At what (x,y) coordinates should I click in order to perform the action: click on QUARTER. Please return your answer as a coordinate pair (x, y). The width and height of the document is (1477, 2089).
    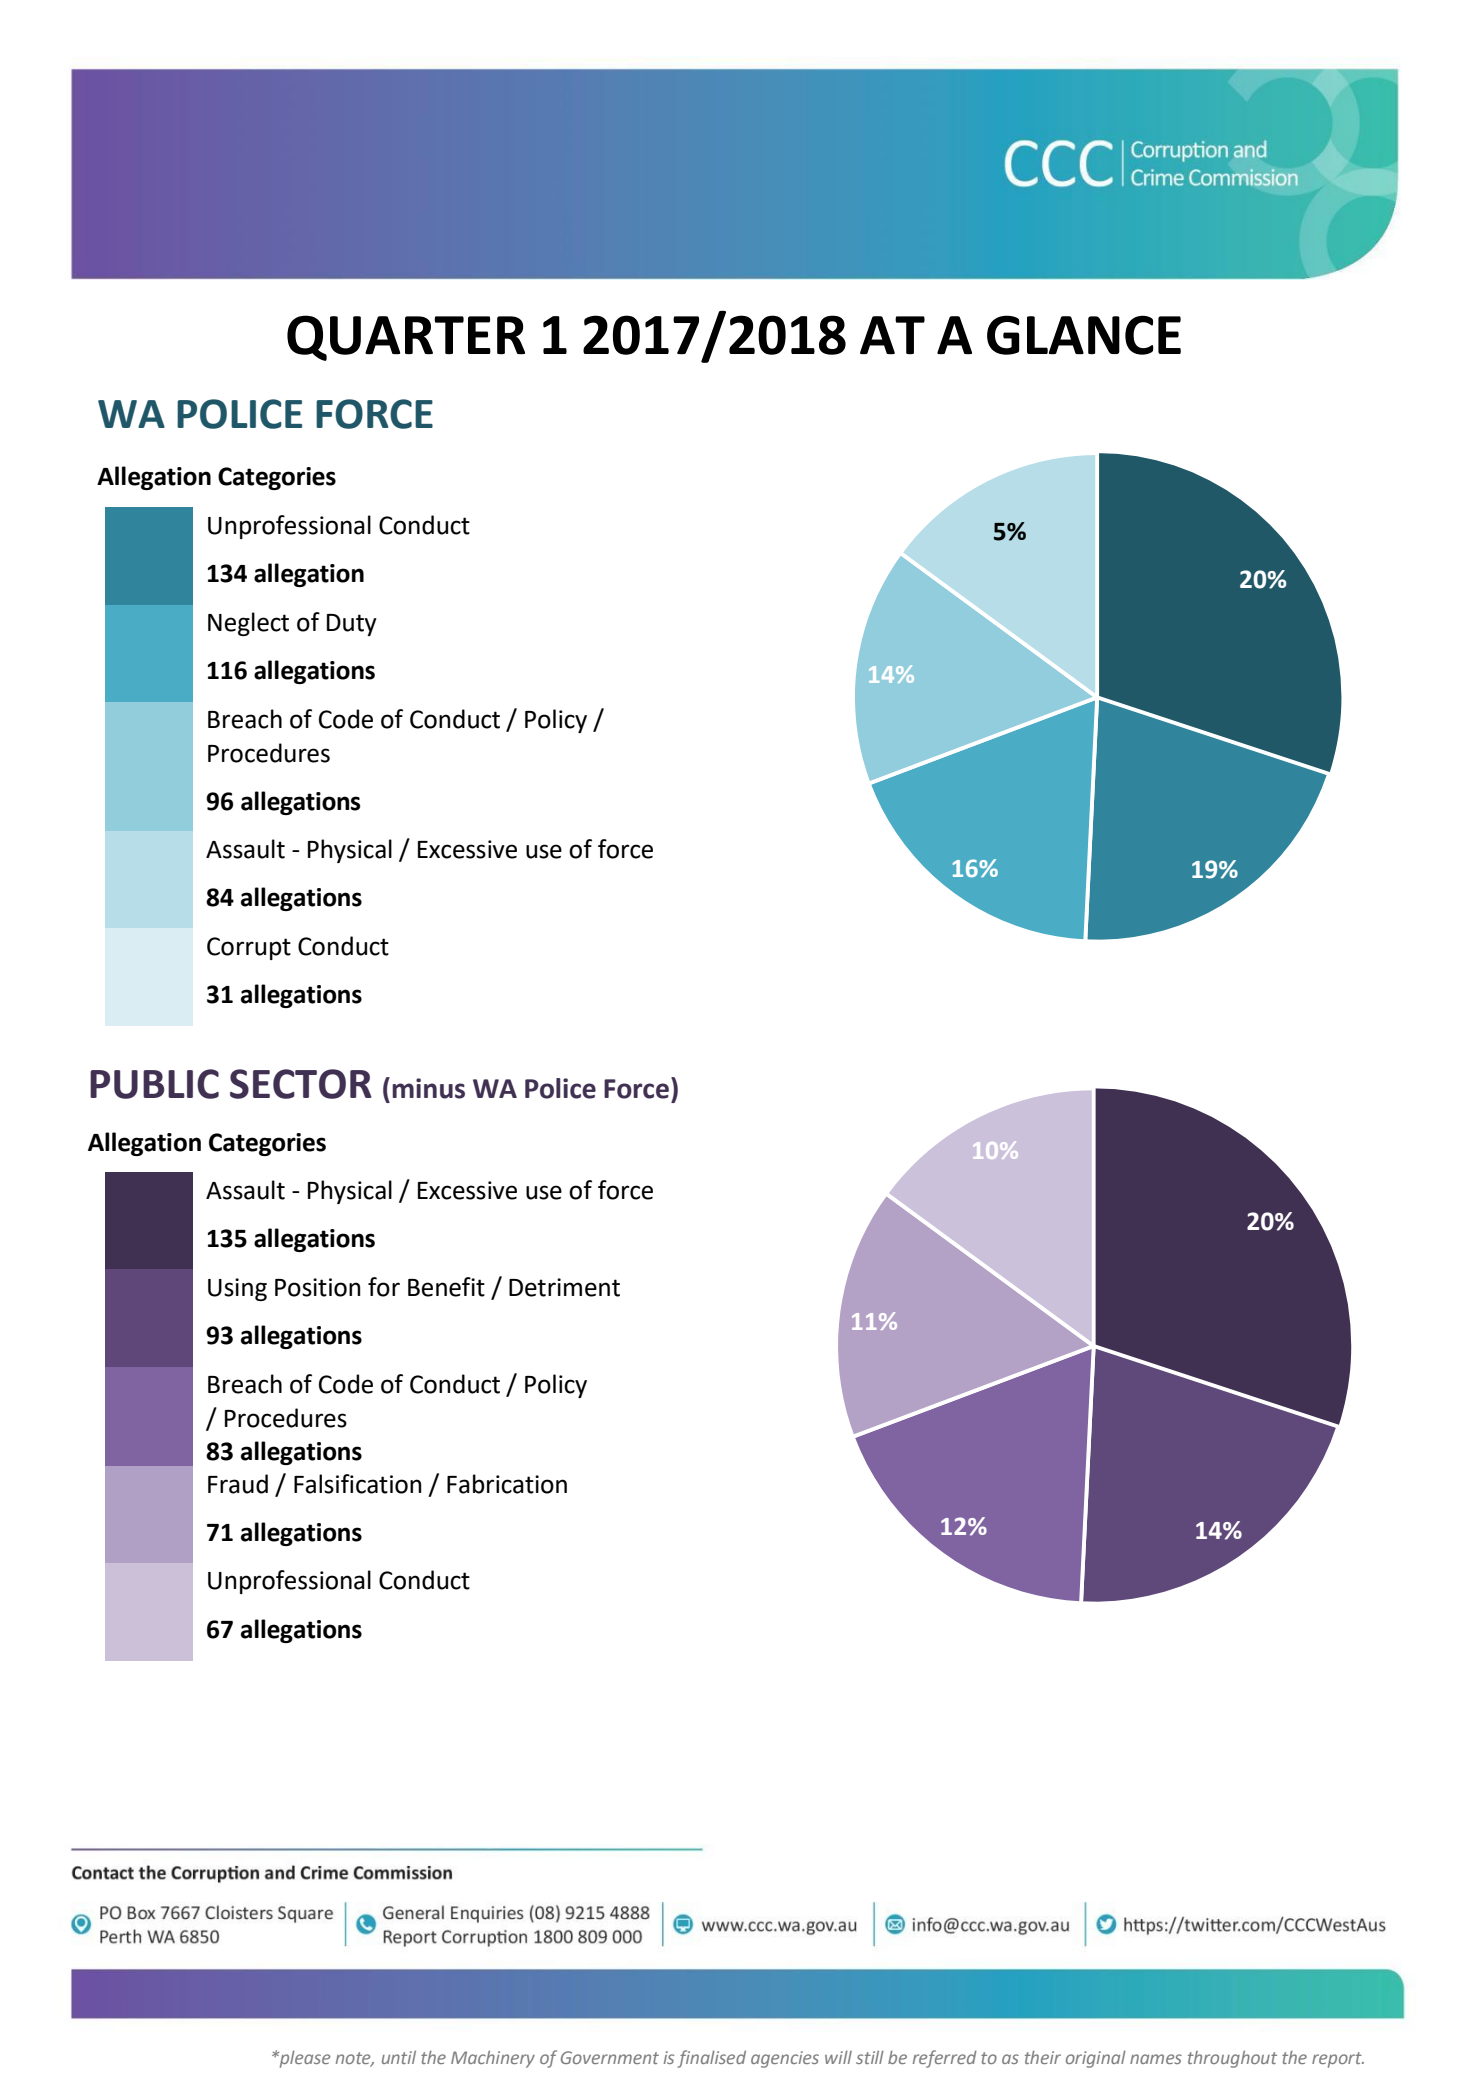
    Looking at the image, I should click on (406, 338).
